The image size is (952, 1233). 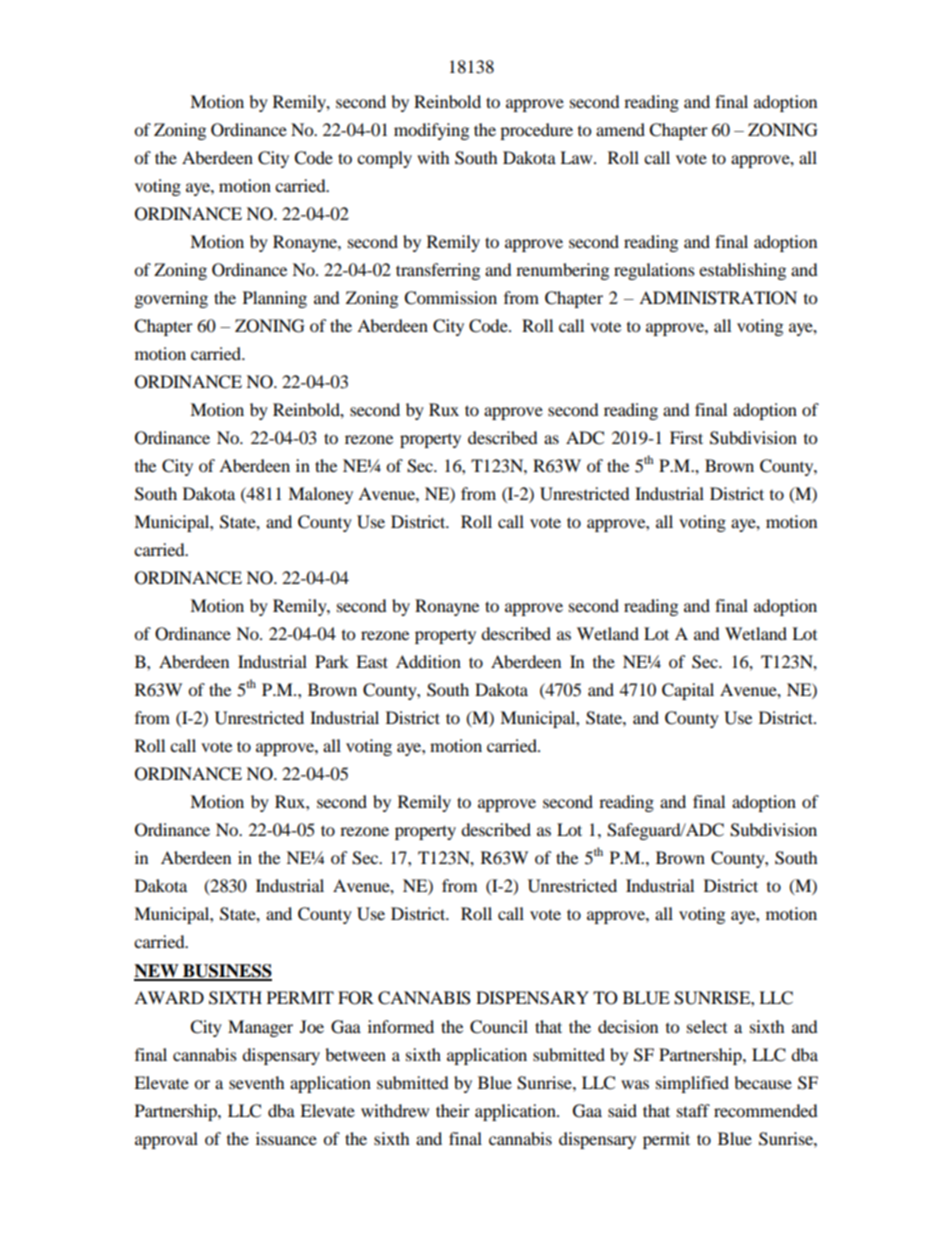 What do you see at coordinates (332, 661) in the image?
I see `Park` at bounding box center [332, 661].
